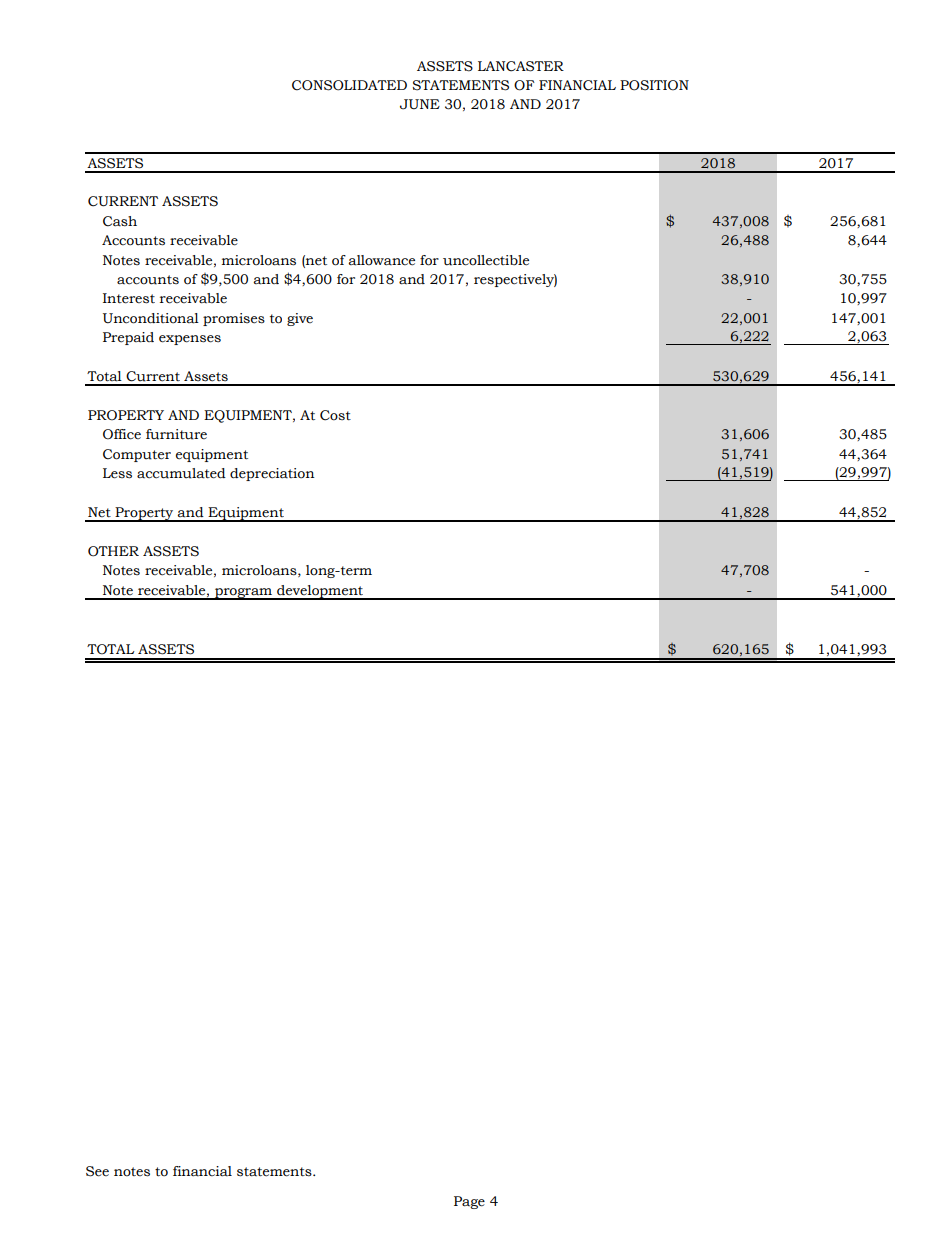 This screenshot has width=952, height=1233. Describe the element at coordinates (181, 473) in the screenshot. I see `accumulated` at that location.
